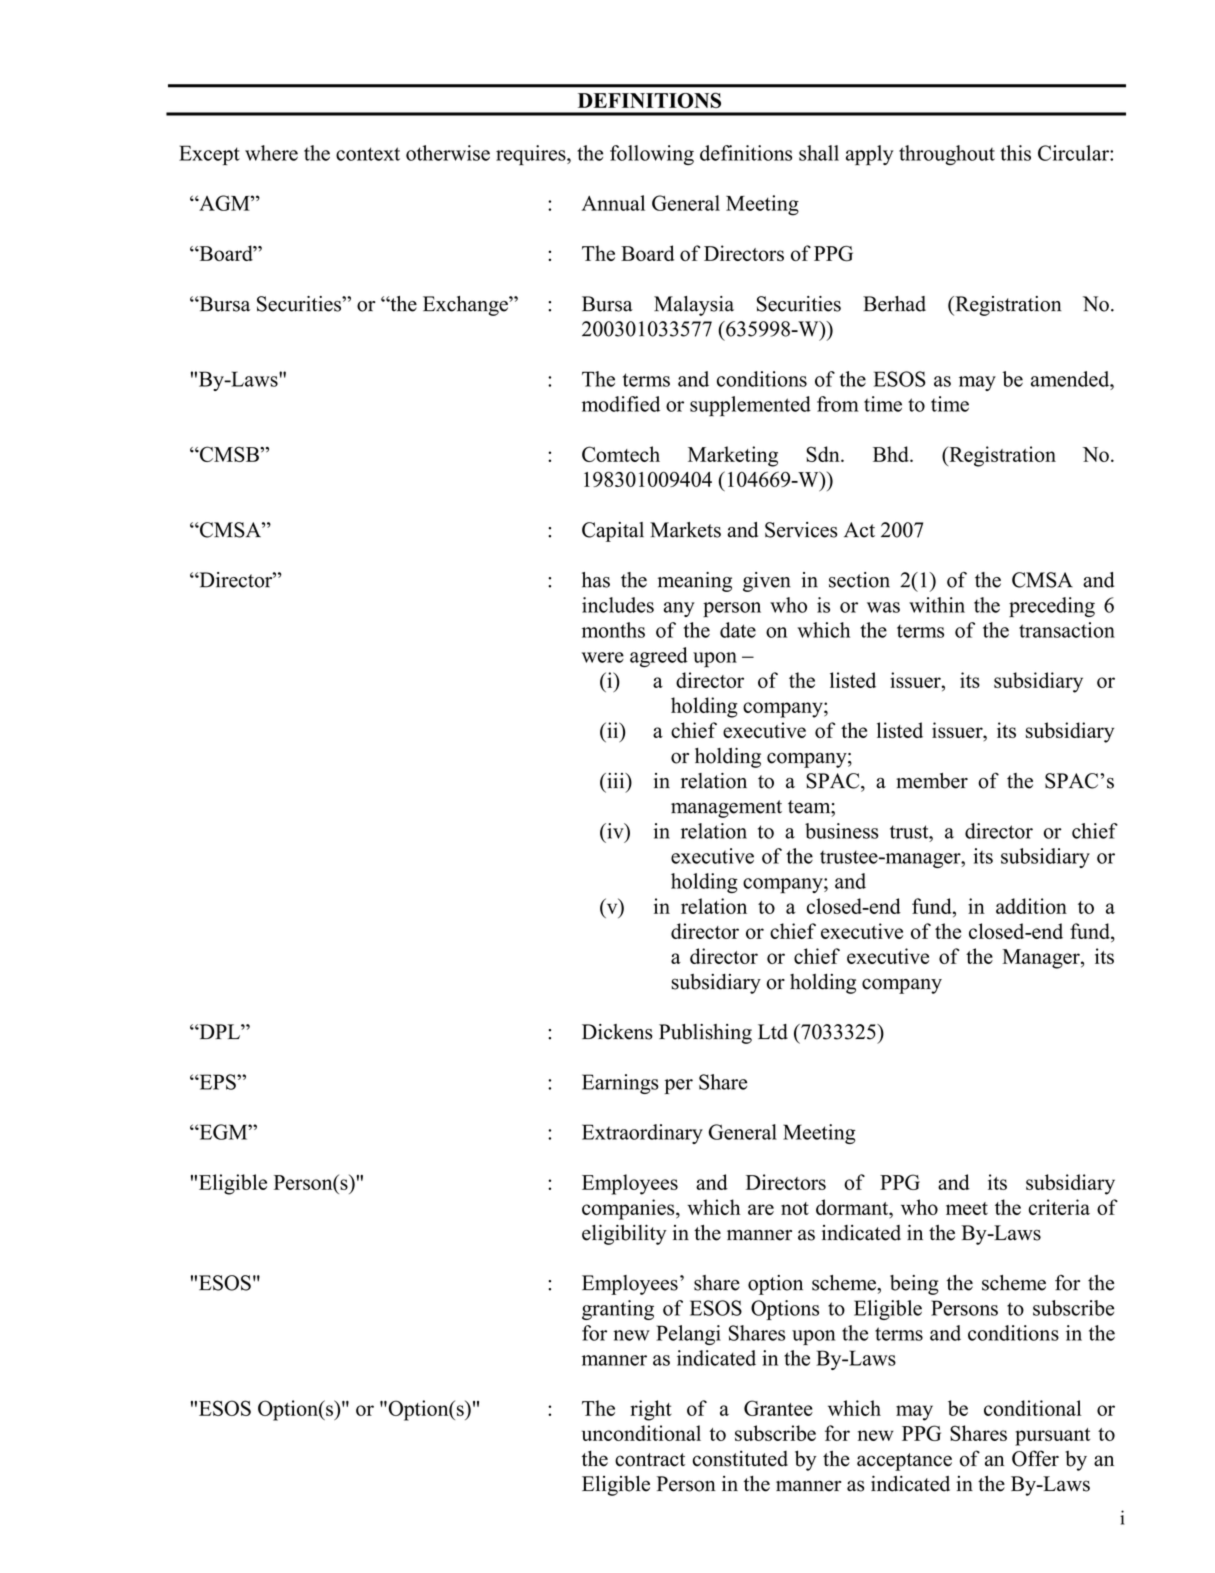  I want to click on Dickens, so click(617, 1032).
